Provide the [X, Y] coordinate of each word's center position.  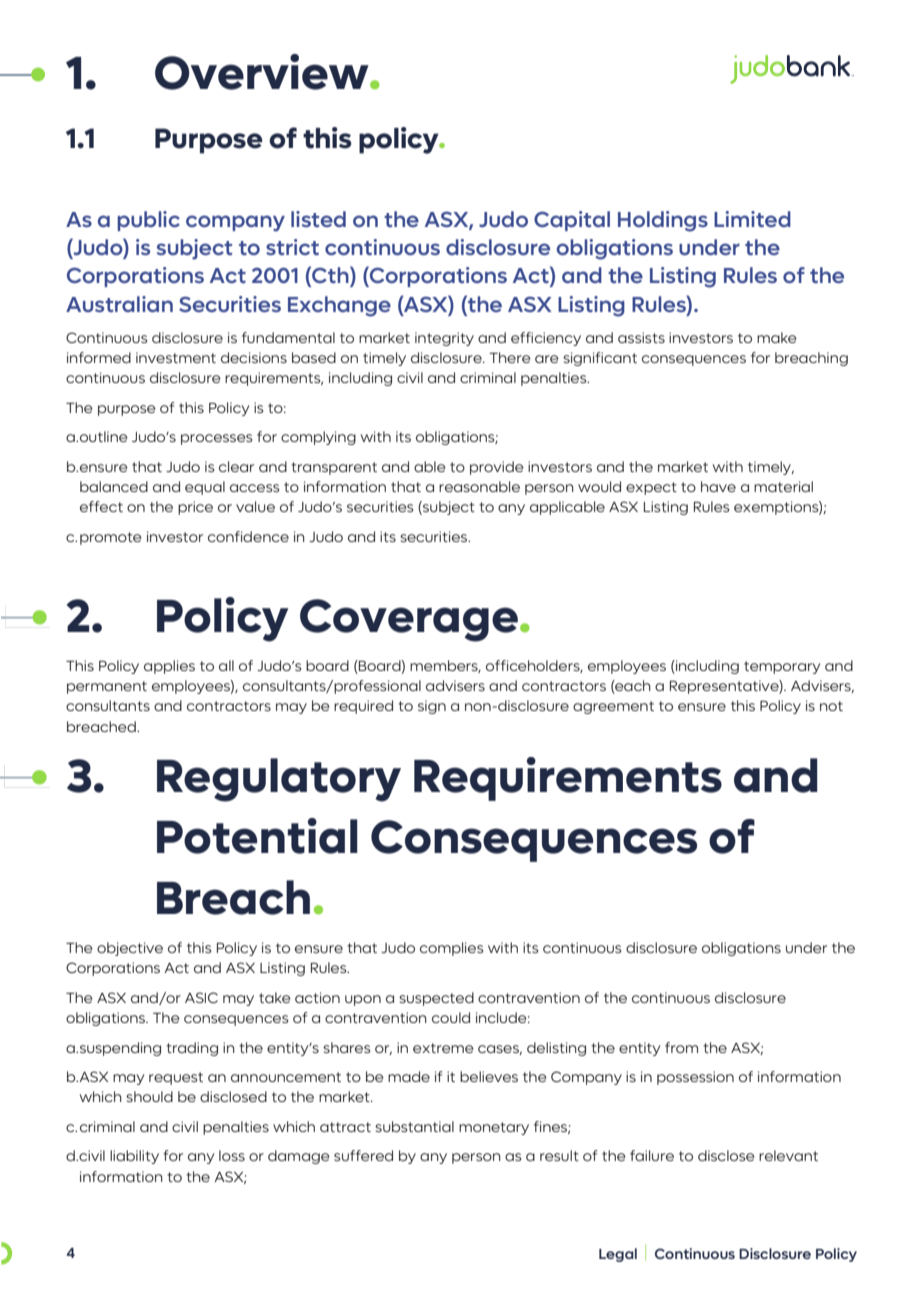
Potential [257, 836]
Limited [752, 219]
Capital [572, 221]
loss [232, 1155]
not [831, 706]
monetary [494, 1128]
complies [451, 949]
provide [496, 468]
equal [205, 488]
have [718, 486]
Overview [263, 72]
